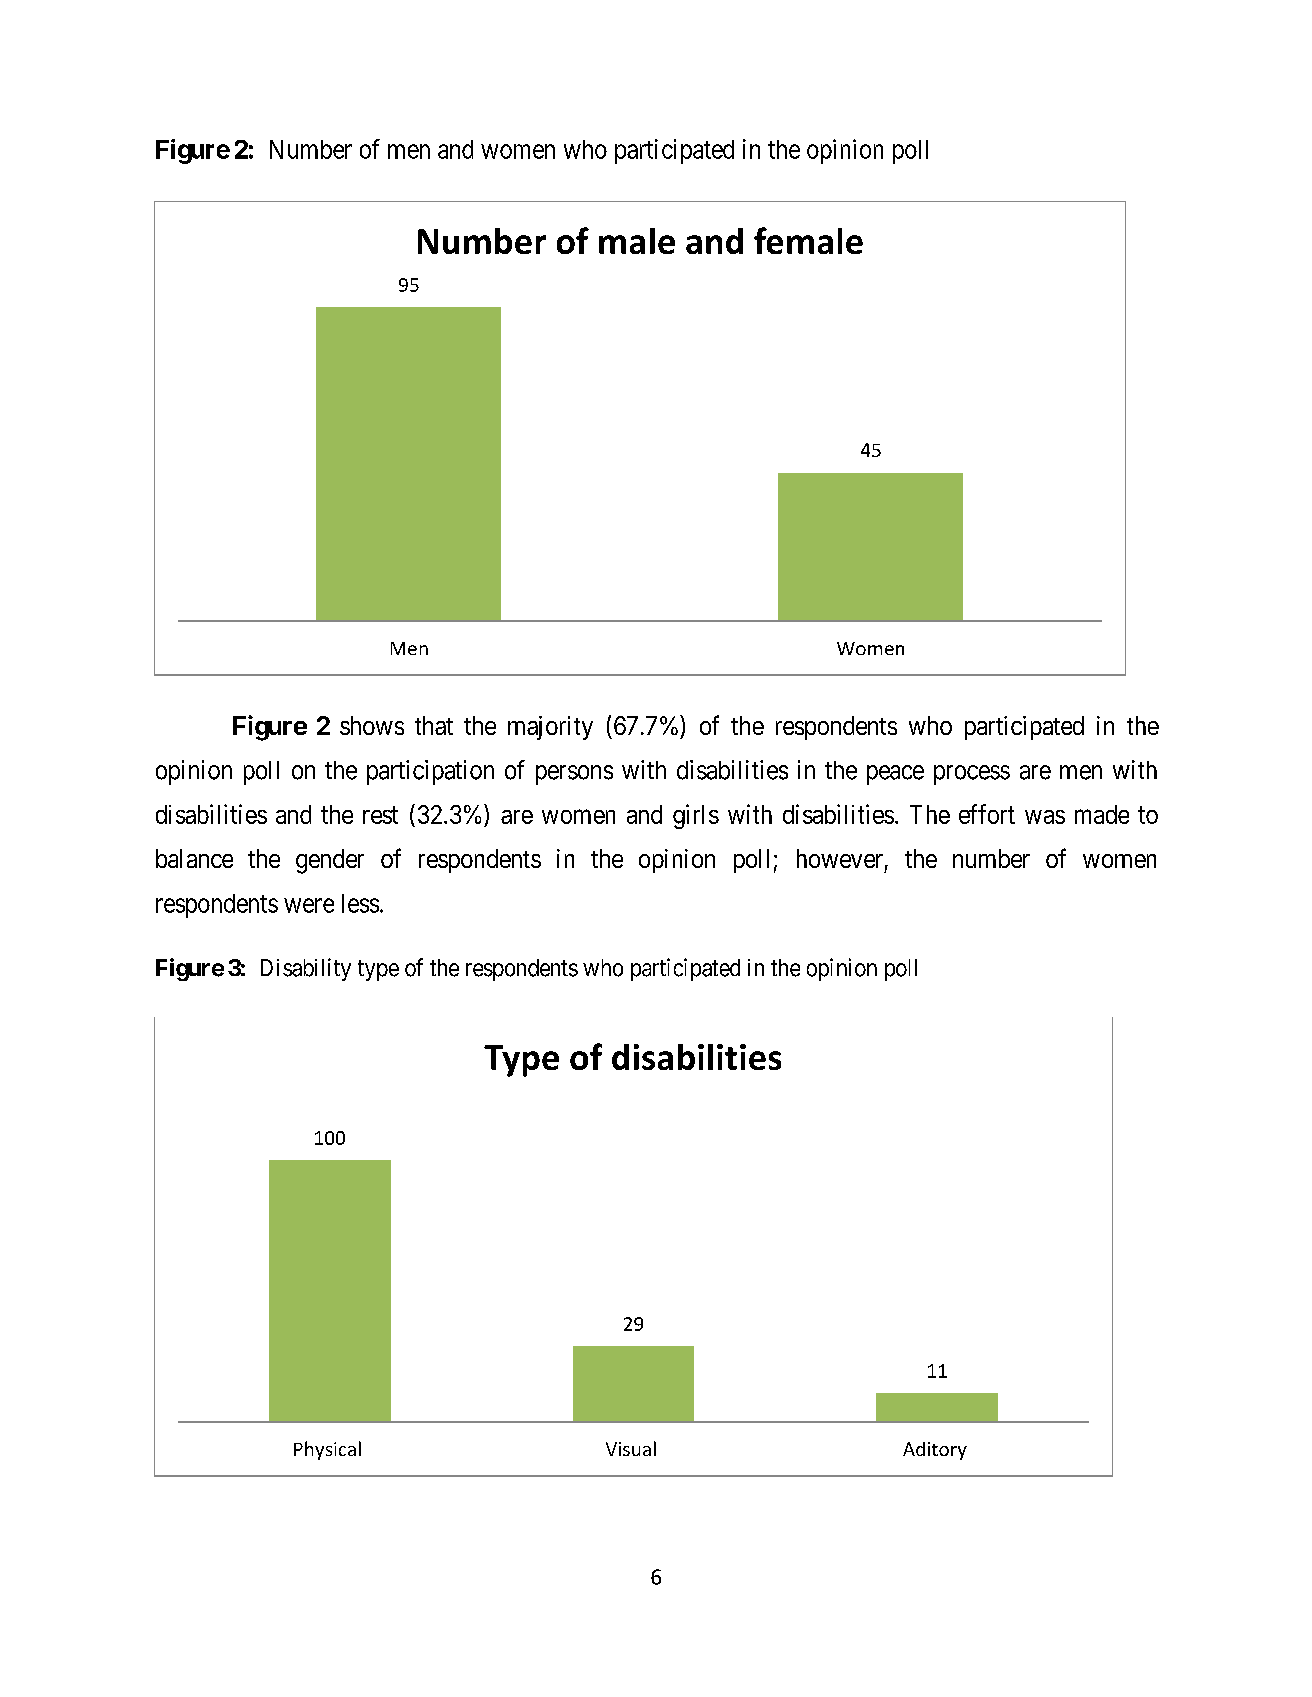 This screenshot has height=1697, width=1312. What do you see at coordinates (330, 861) in the screenshot?
I see `gender` at bounding box center [330, 861].
